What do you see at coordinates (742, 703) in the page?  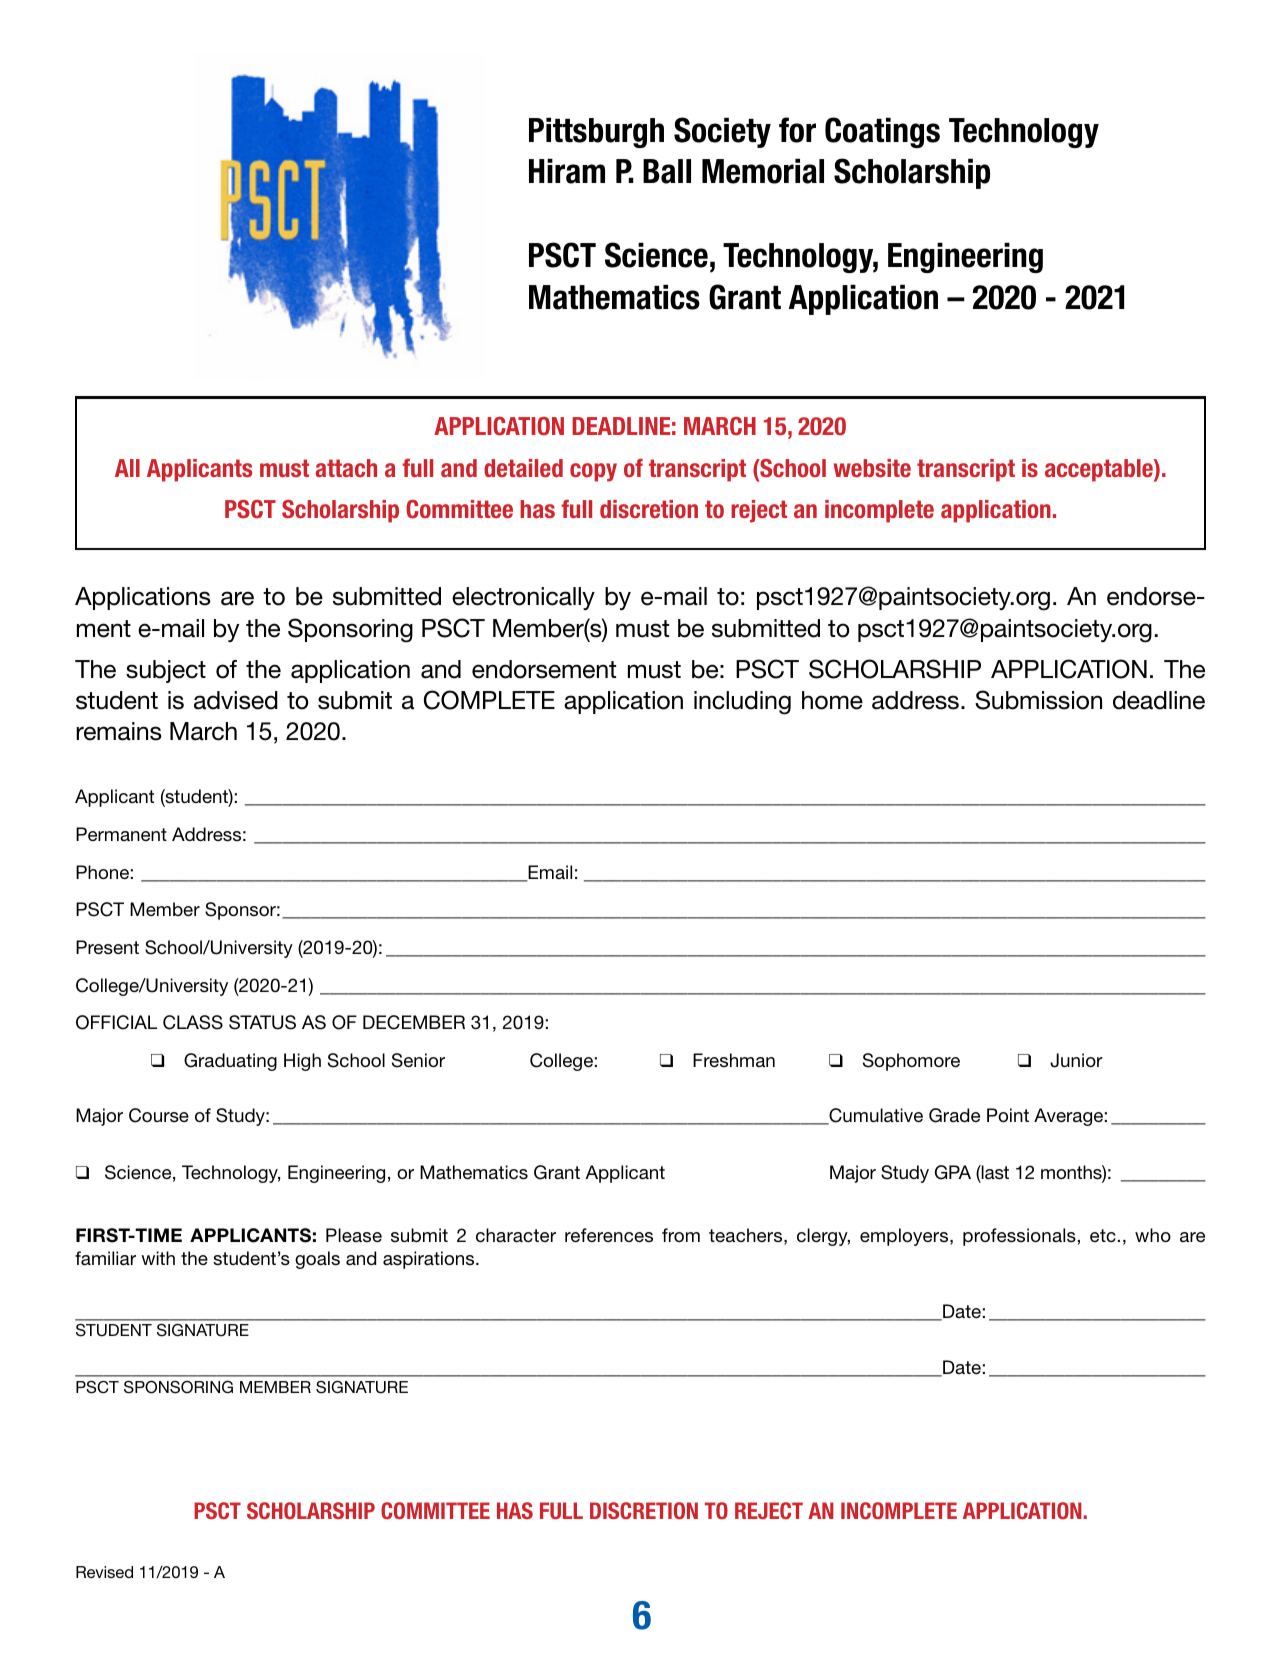 I see `including` at bounding box center [742, 703].
